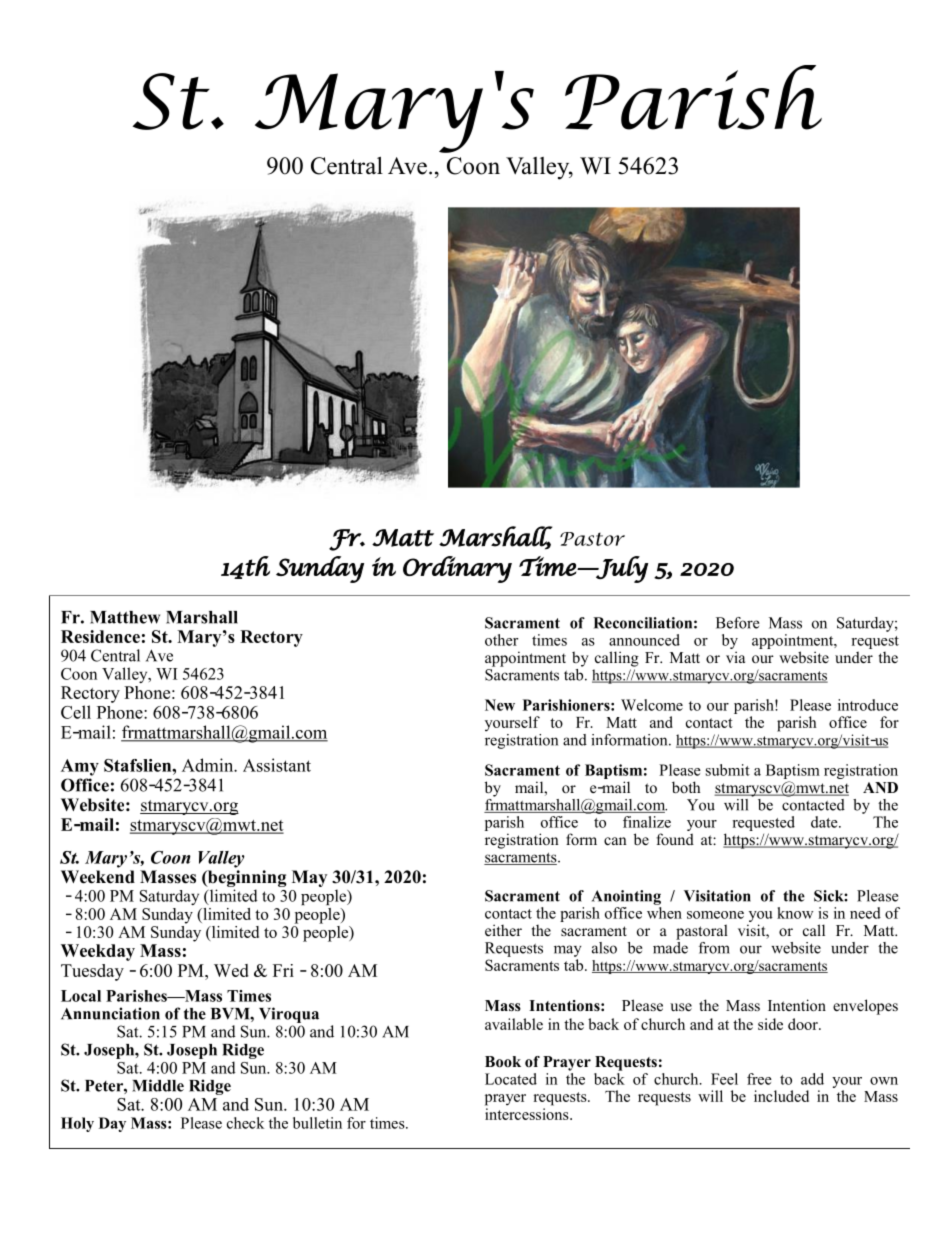  I want to click on Weekend, so click(98, 877).
